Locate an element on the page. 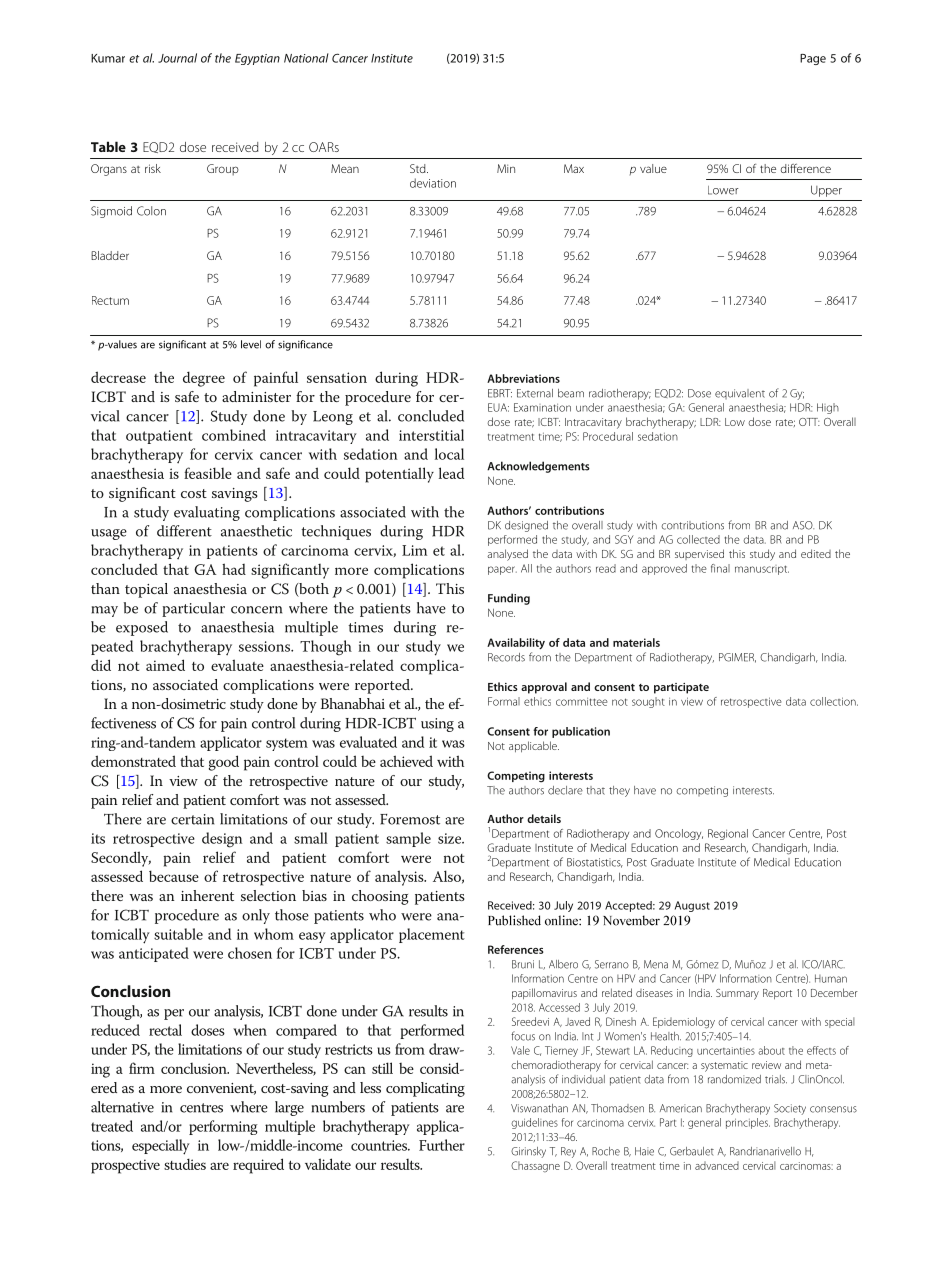 The width and height of the page is (952, 1265). Funding is located at coordinates (509, 599).
